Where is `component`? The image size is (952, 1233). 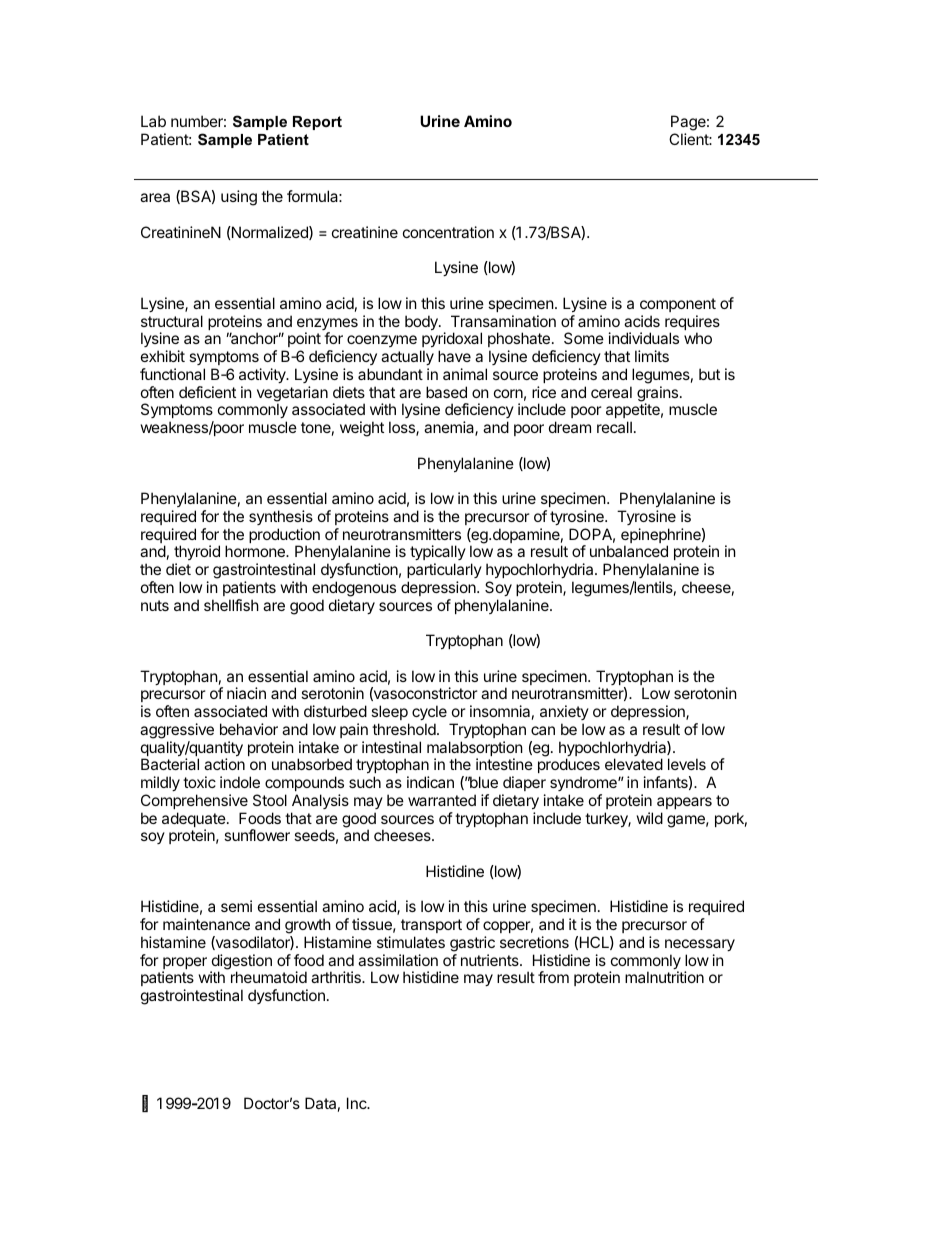 component is located at coordinates (678, 305).
